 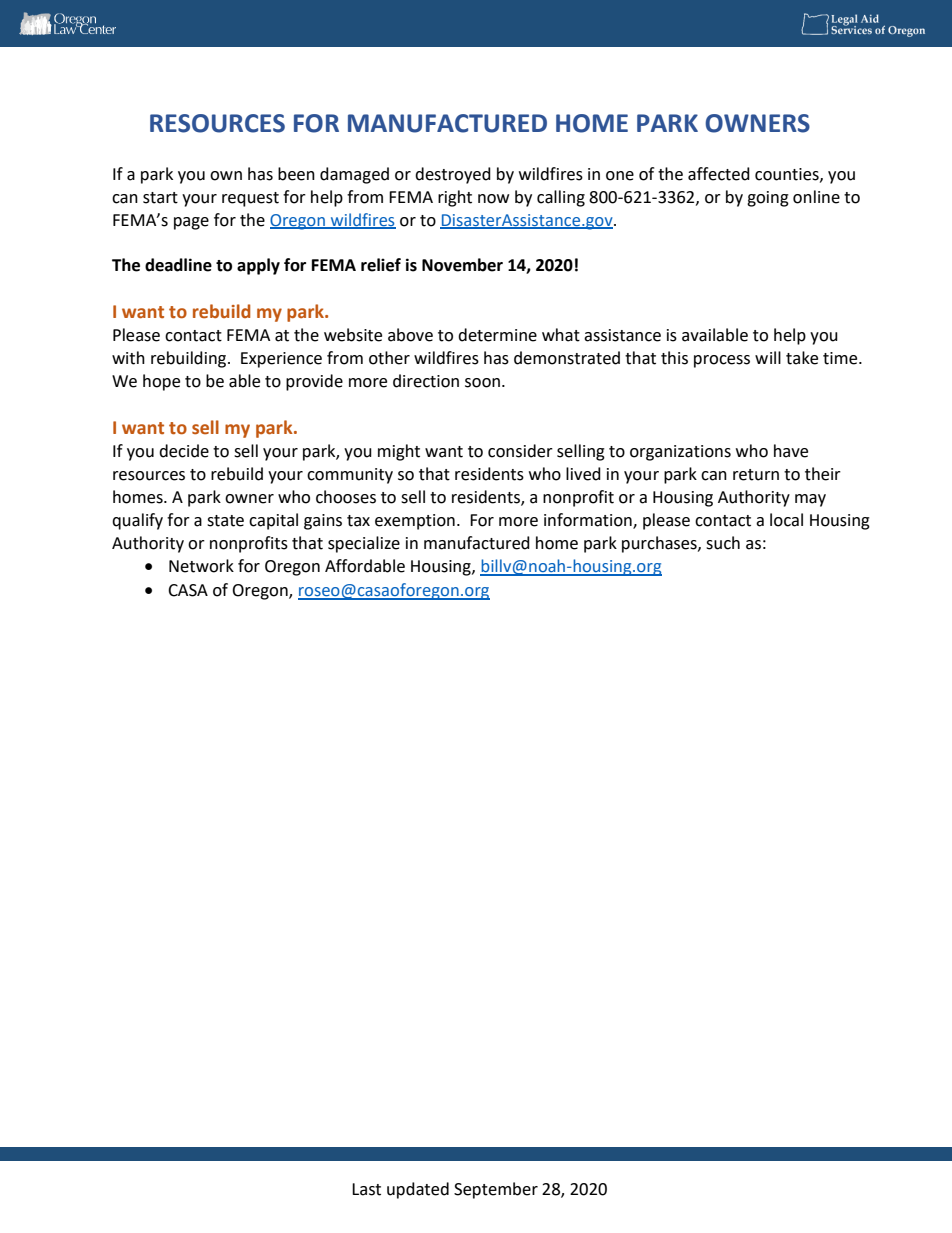 I want to click on page, so click(x=191, y=223).
